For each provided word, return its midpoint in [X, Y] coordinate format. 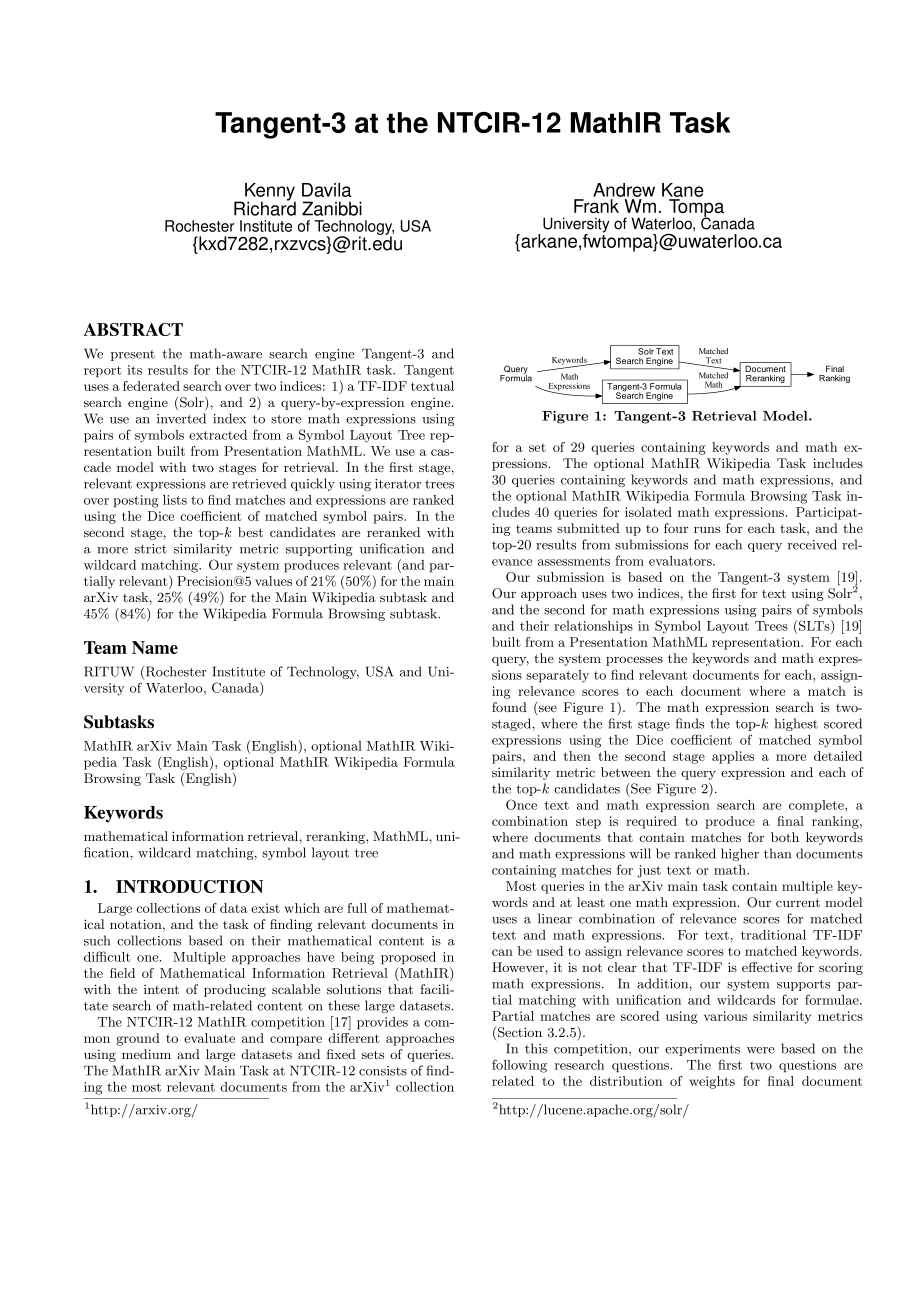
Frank [596, 206]
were [760, 1050]
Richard [265, 207]
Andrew [624, 191]
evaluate [209, 1038]
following [519, 1066]
